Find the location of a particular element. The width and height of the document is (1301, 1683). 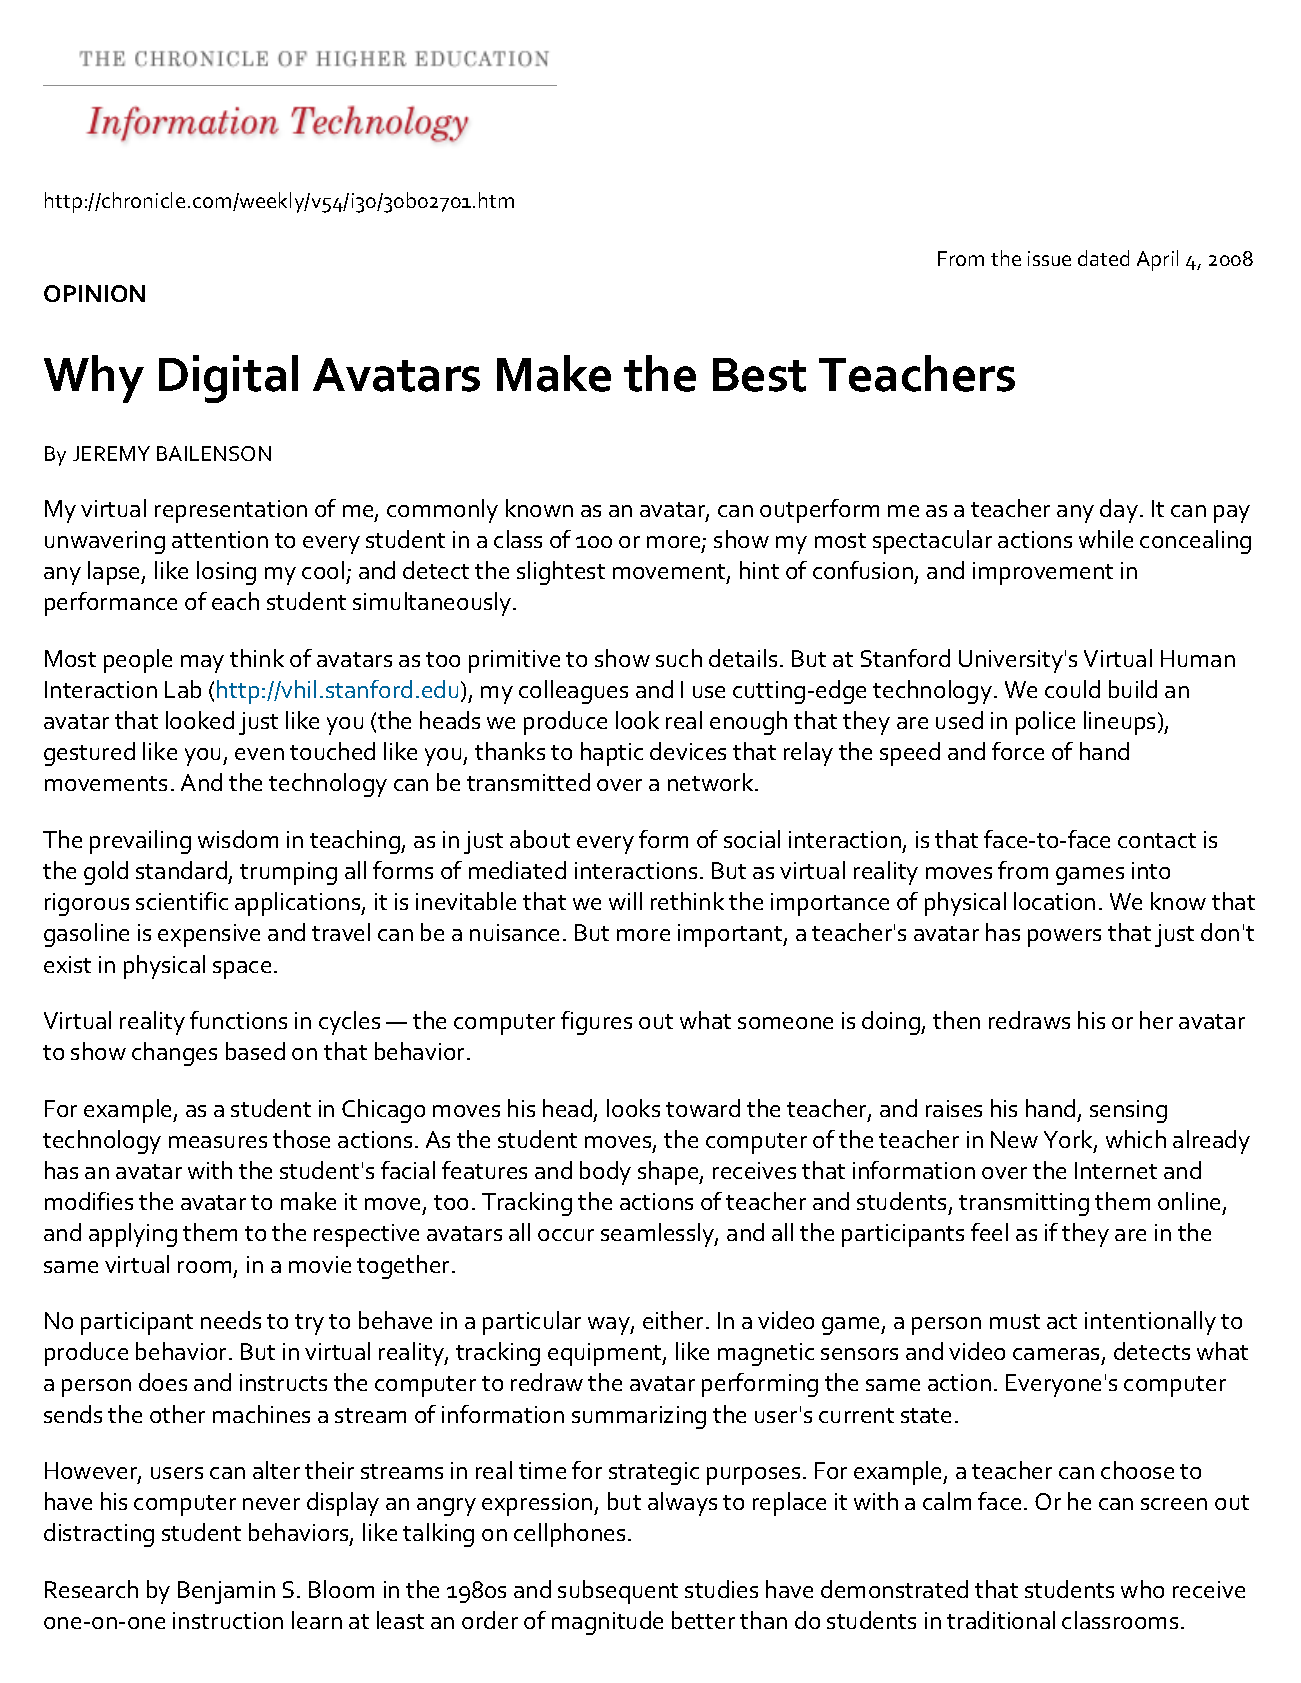

dated is located at coordinates (1103, 258).
